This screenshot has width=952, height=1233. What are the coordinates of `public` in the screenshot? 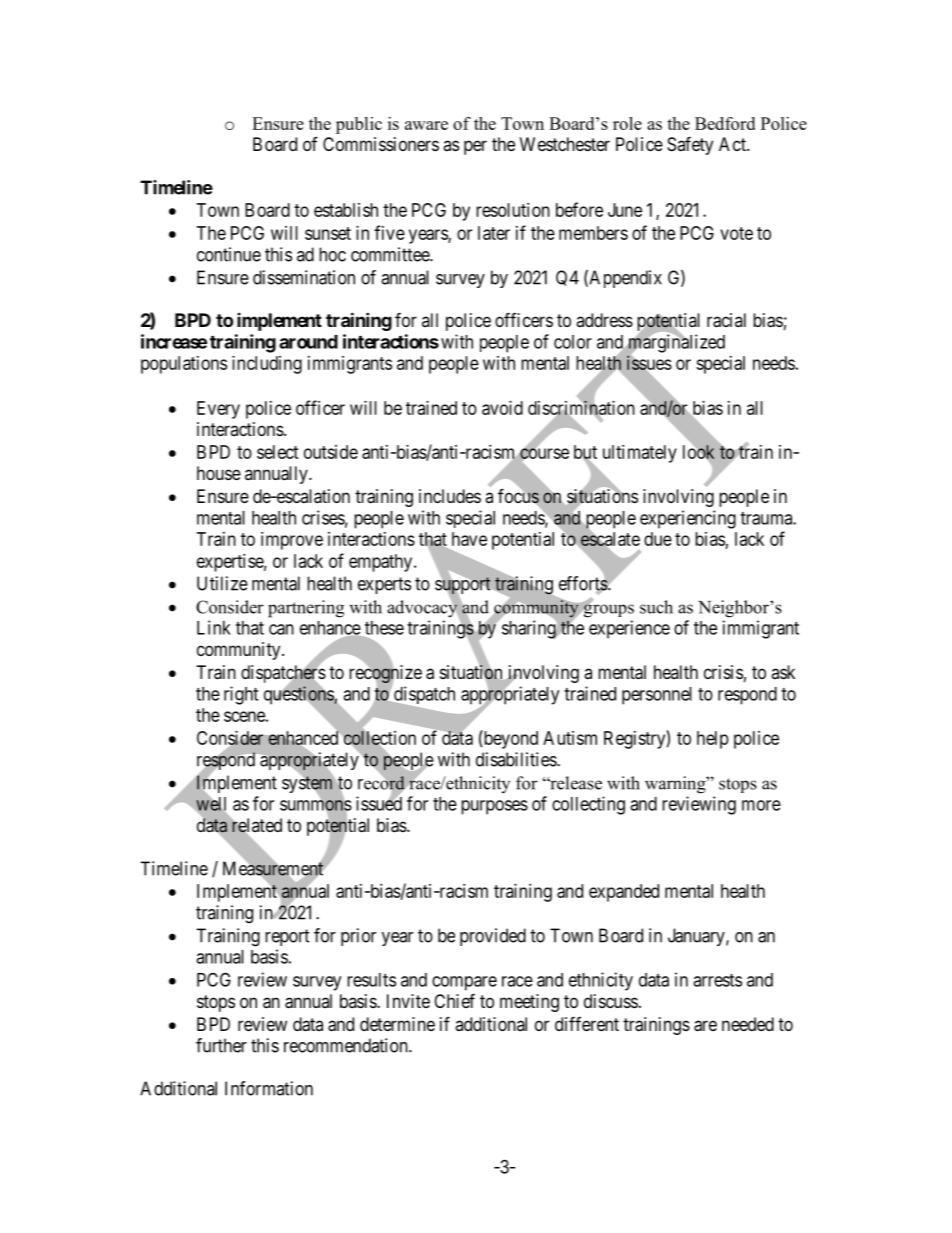 It's located at (359, 125).
